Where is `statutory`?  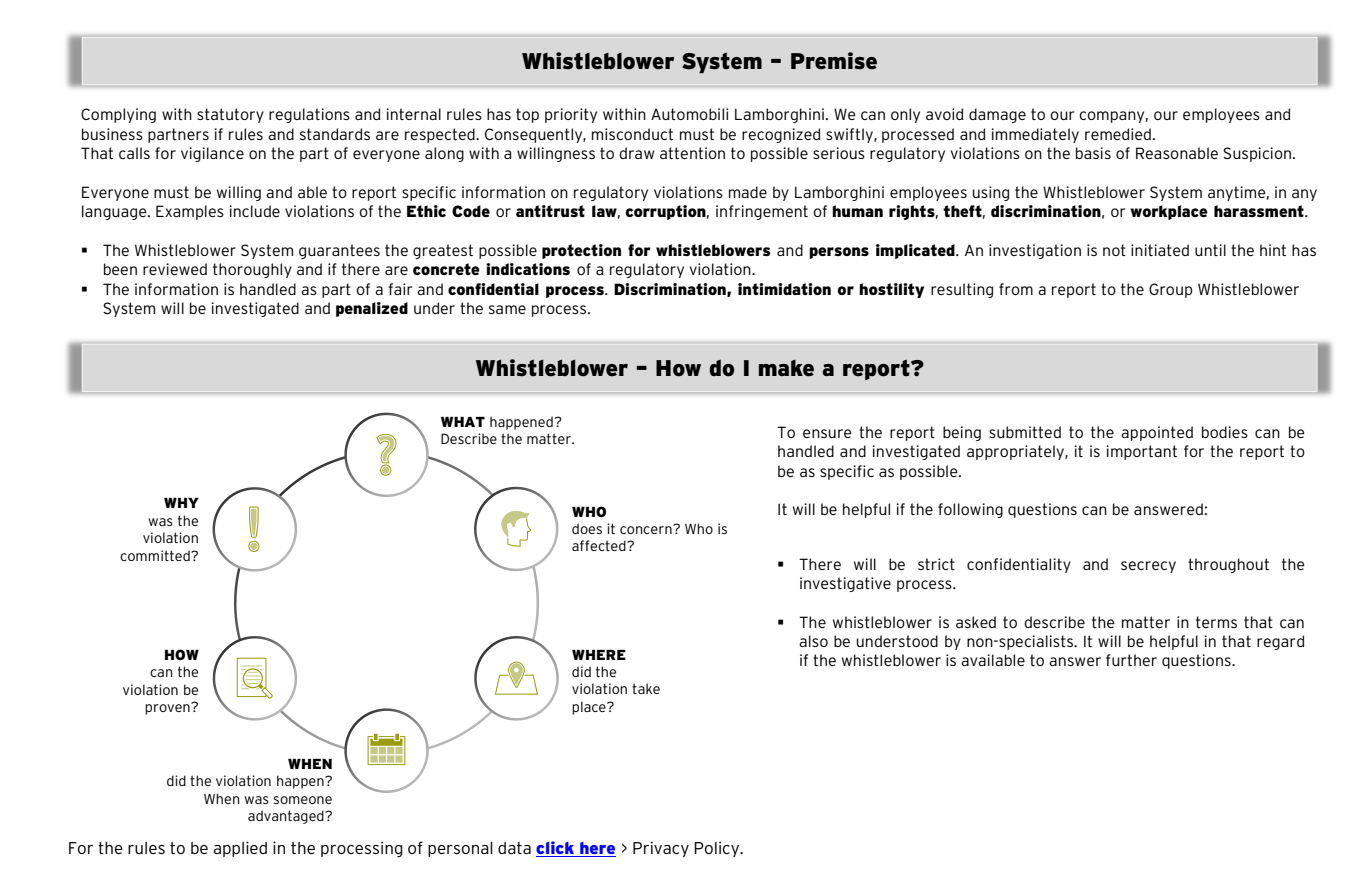 statutory is located at coordinates (230, 115).
